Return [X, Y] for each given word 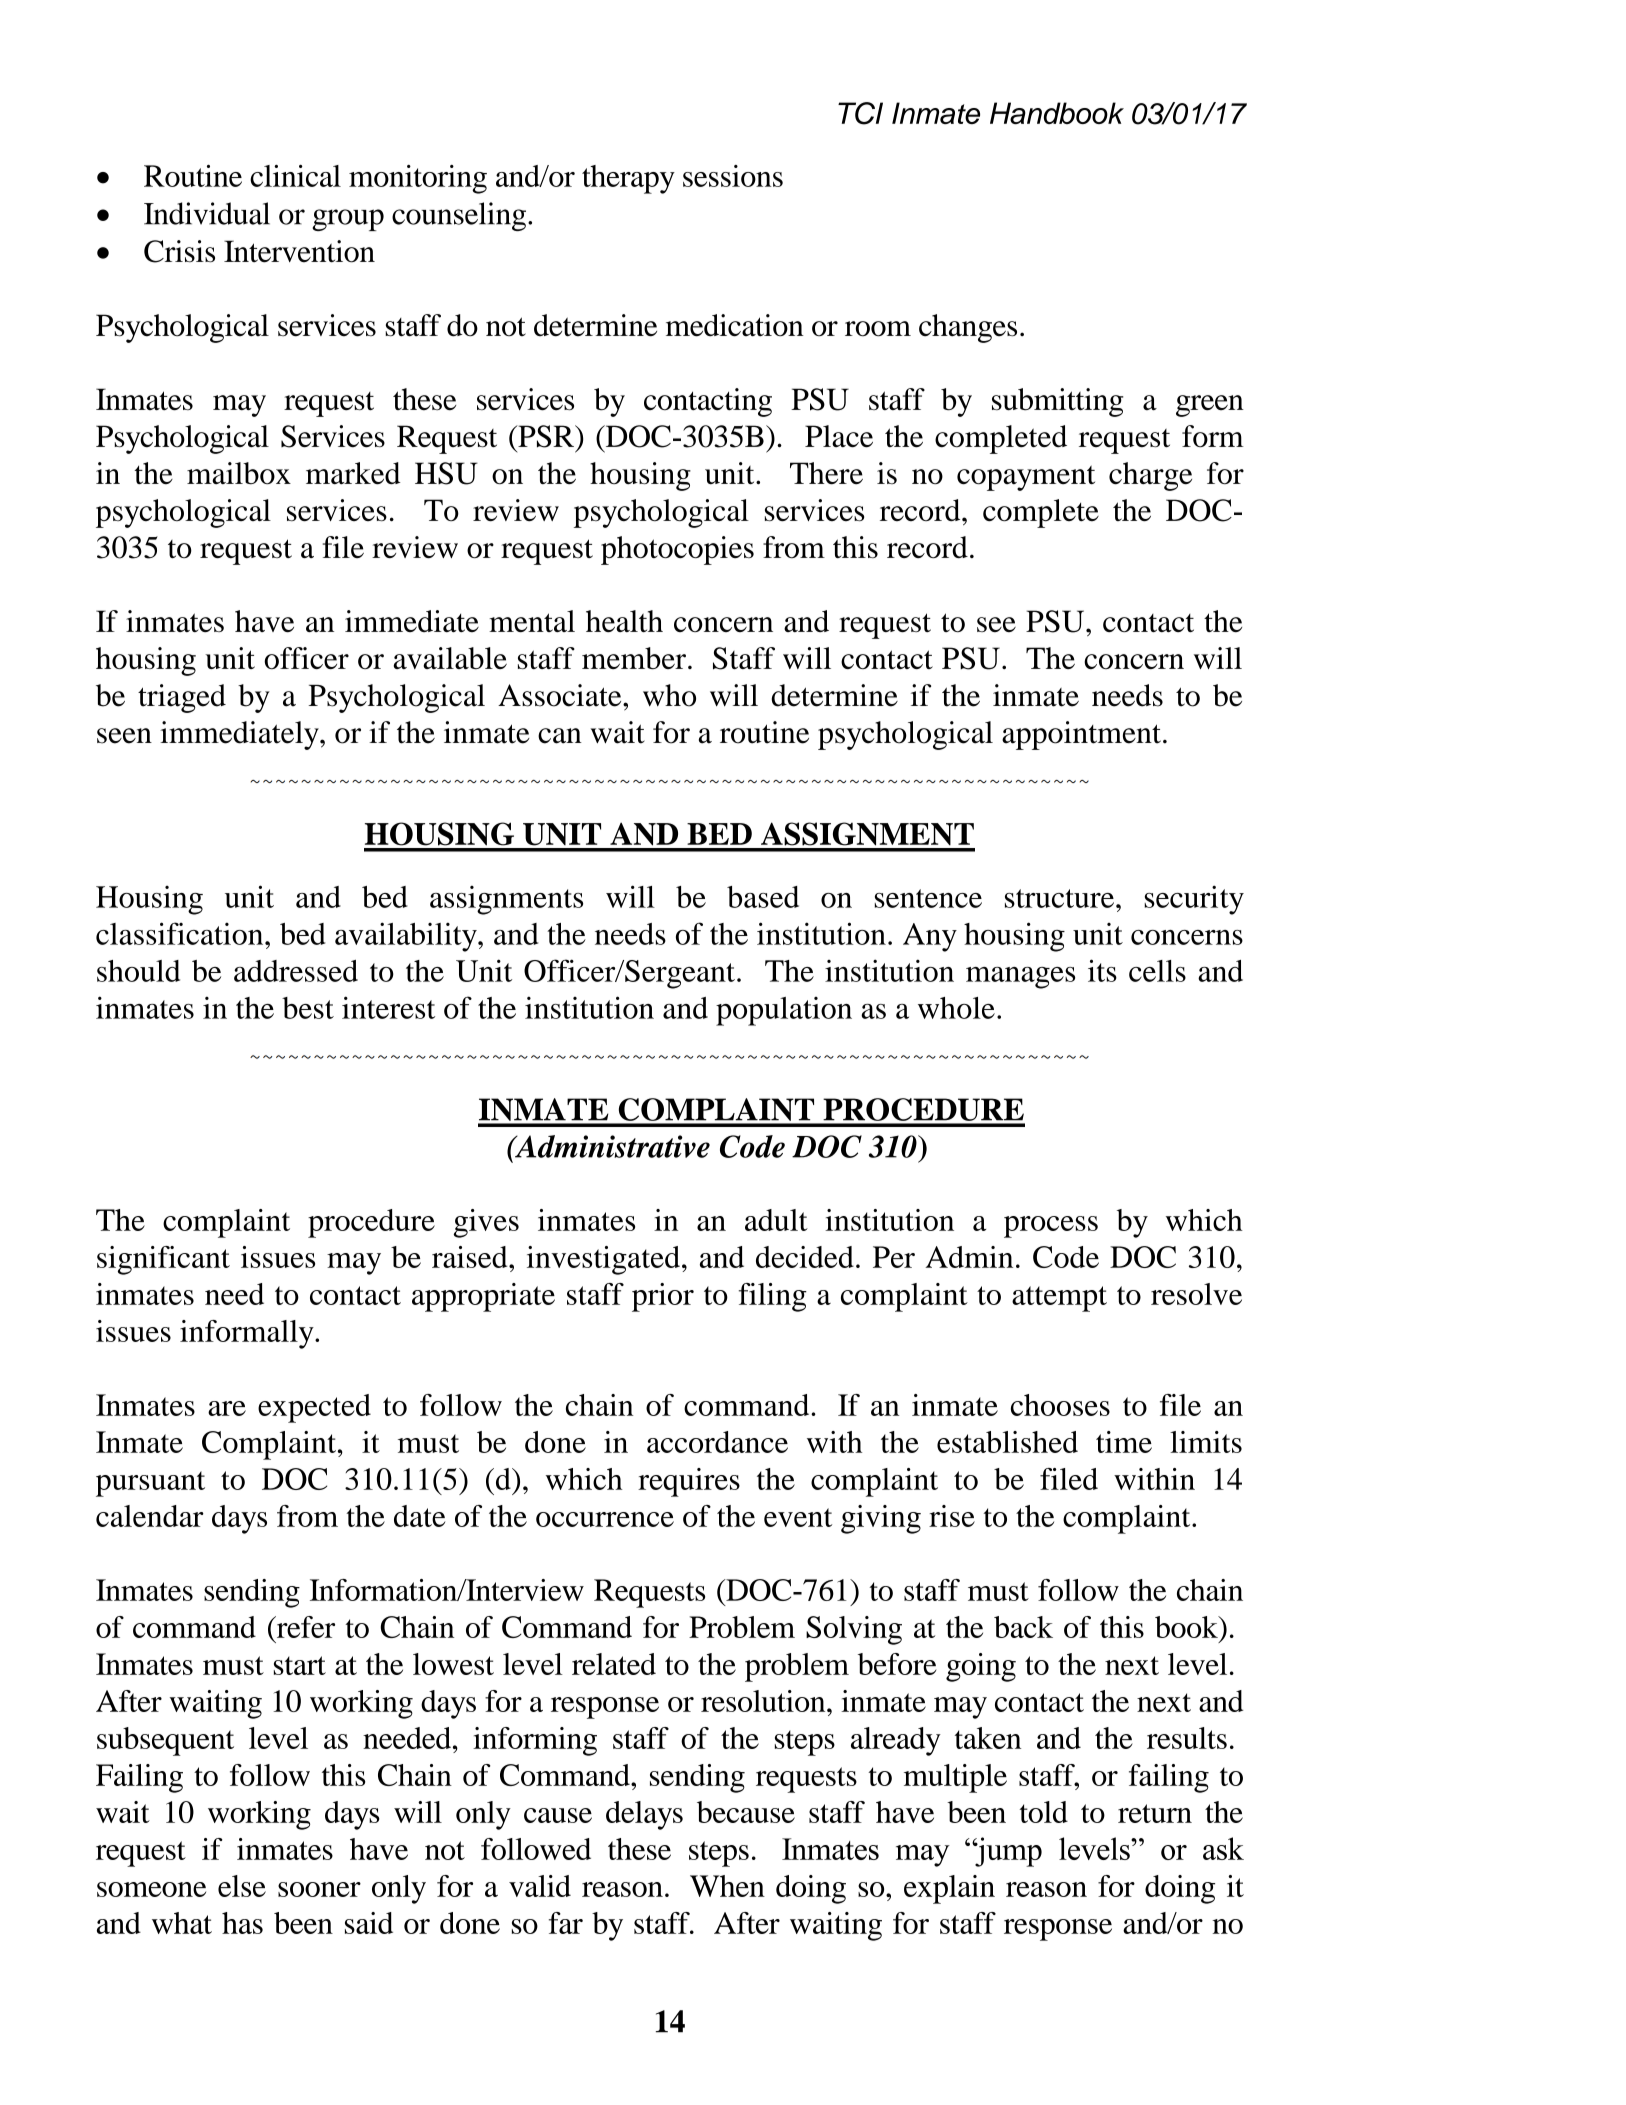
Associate [561, 695]
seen [124, 736]
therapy [628, 179]
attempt [1059, 1299]
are [227, 1408]
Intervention [299, 251]
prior [663, 1297]
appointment [1081, 735]
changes [968, 328]
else [242, 1886]
